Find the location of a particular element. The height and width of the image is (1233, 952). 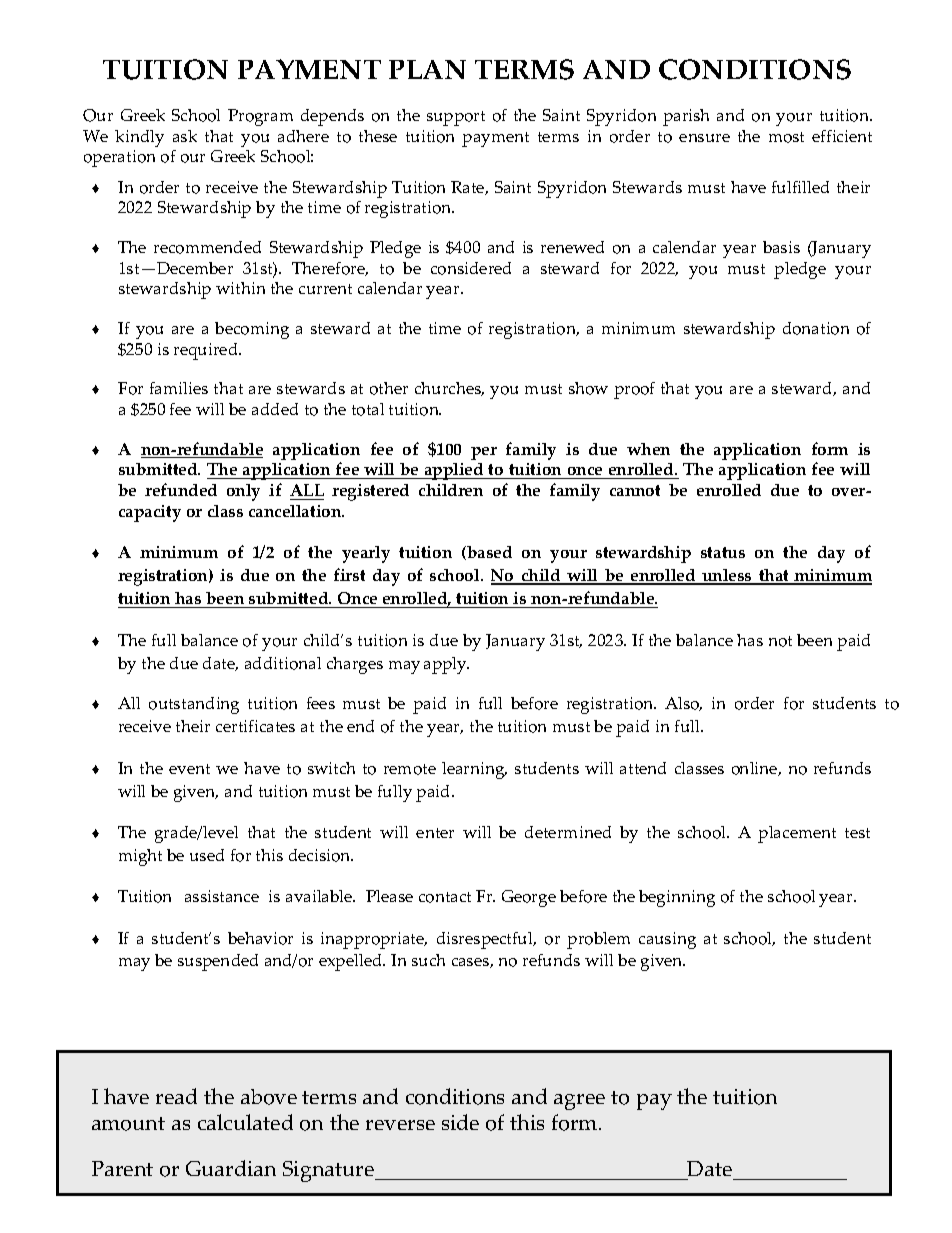

applied is located at coordinates (454, 471).
